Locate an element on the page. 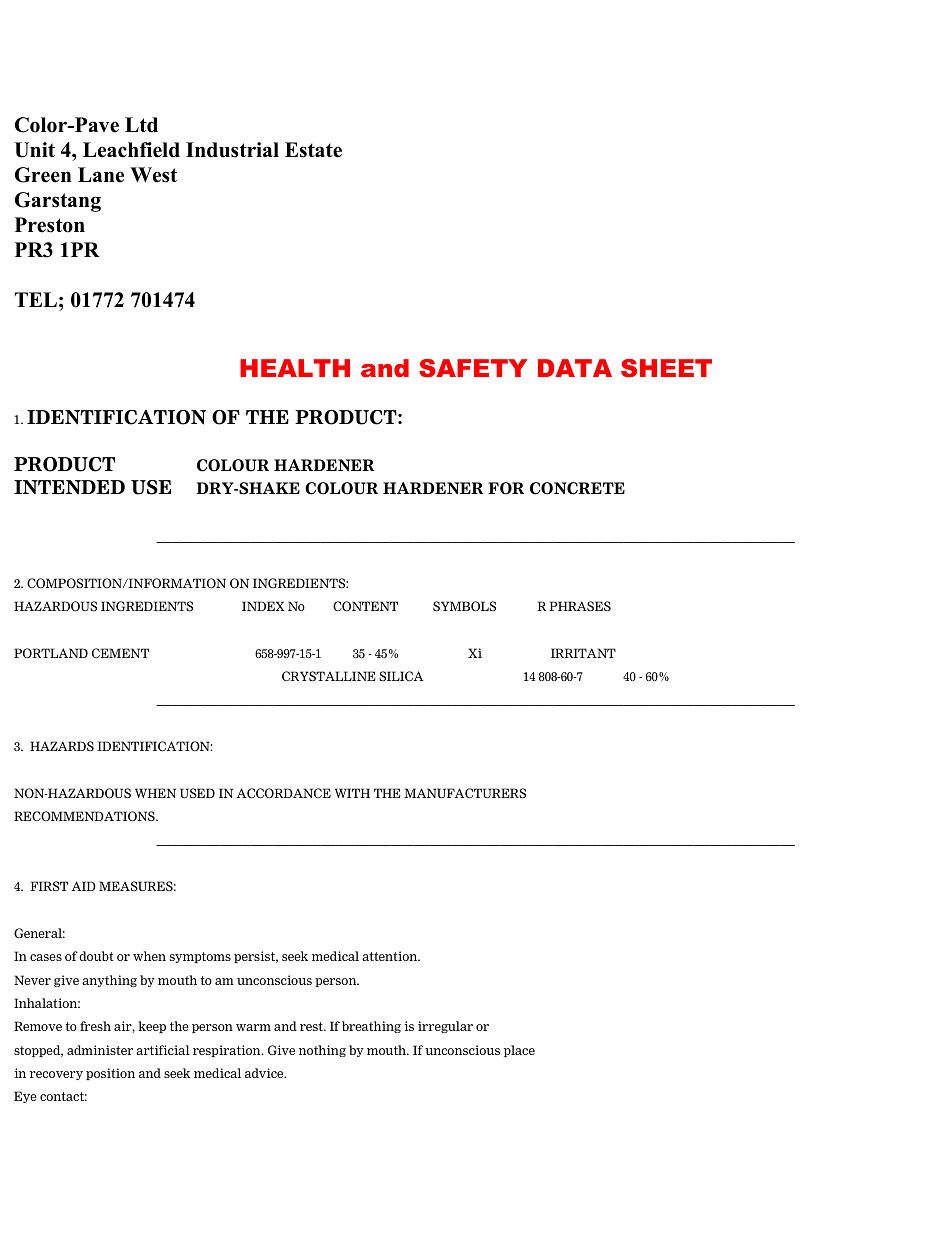  CONTENT is located at coordinates (365, 606).
